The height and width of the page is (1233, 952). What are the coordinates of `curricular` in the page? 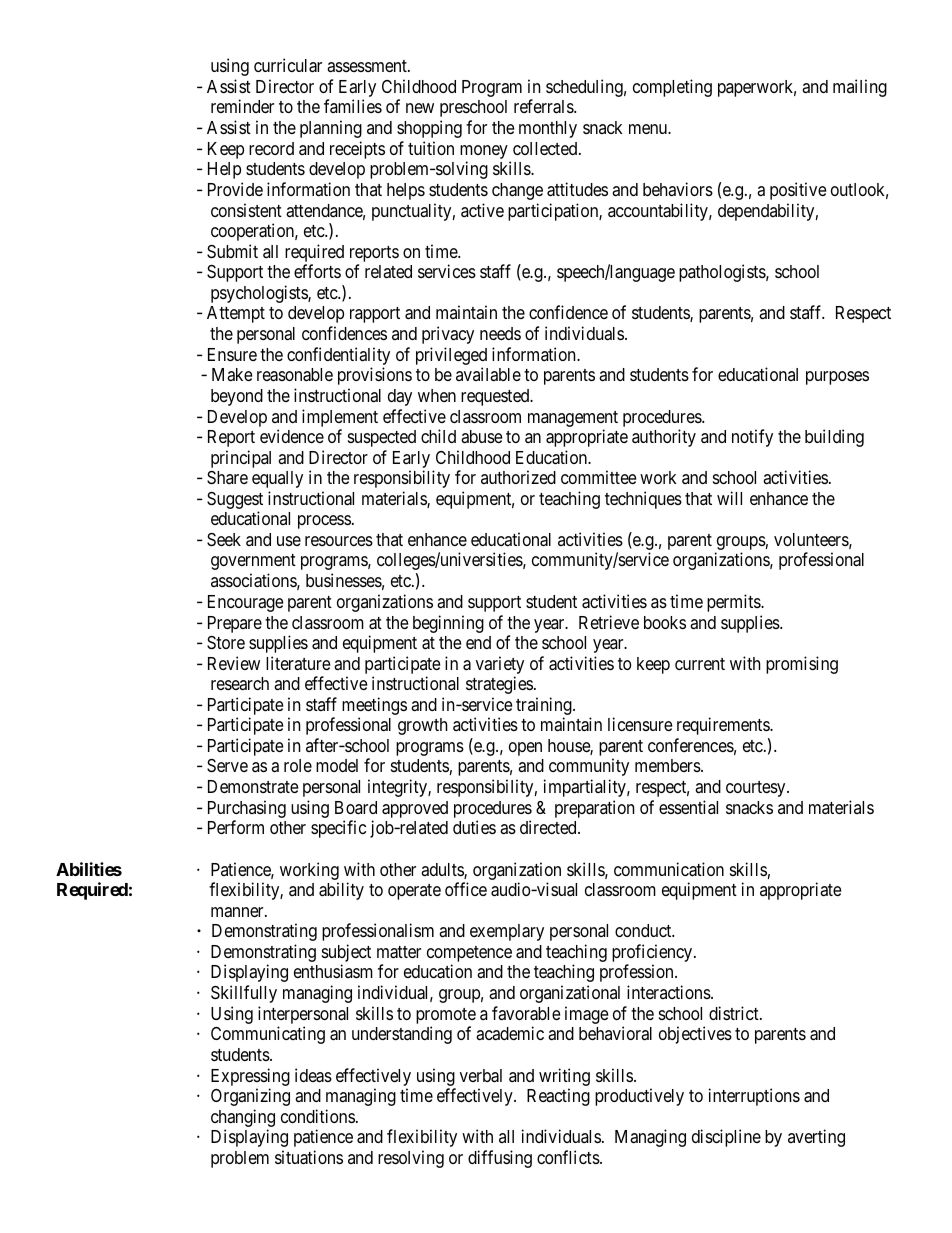 It's located at (288, 65).
